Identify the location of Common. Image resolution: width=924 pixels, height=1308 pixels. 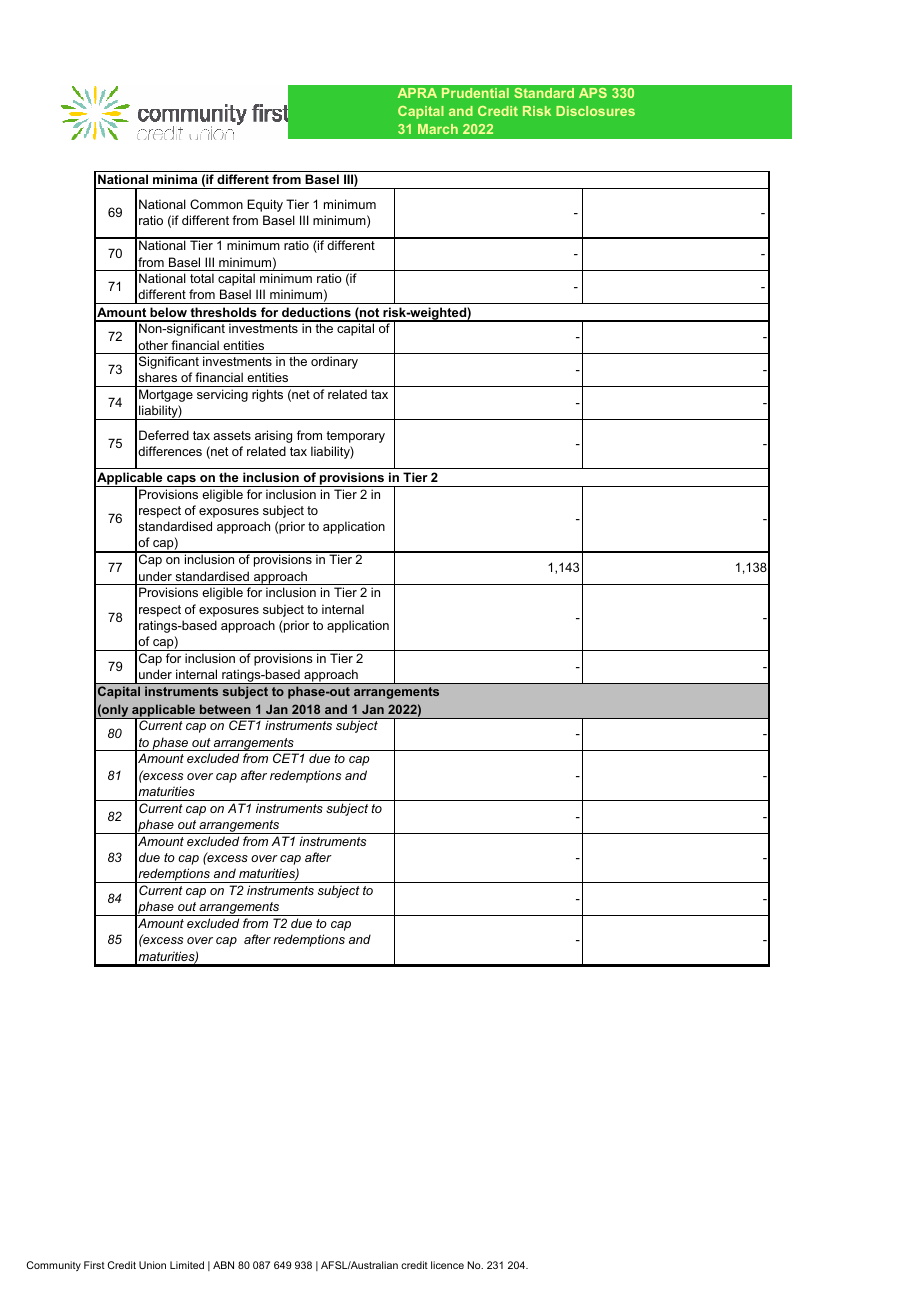
(216, 204).
